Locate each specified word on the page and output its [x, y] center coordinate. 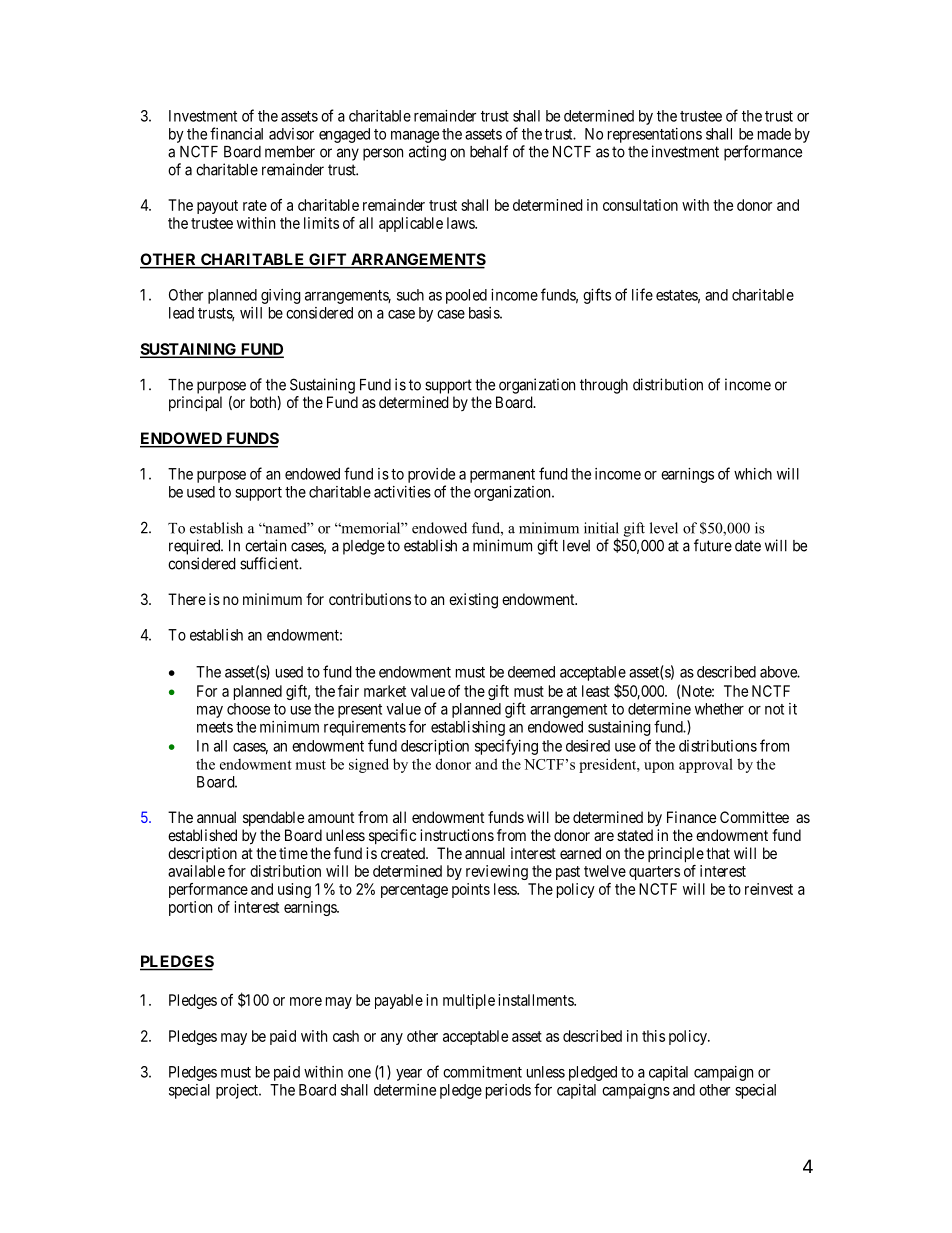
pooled [466, 296]
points [471, 890]
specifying [506, 747]
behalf [489, 151]
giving [281, 296]
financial [236, 133]
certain [265, 545]
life [642, 294]
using [294, 890]
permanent [502, 476]
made [774, 134]
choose [248, 709]
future [713, 545]
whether [719, 709]
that [718, 853]
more [306, 1001]
